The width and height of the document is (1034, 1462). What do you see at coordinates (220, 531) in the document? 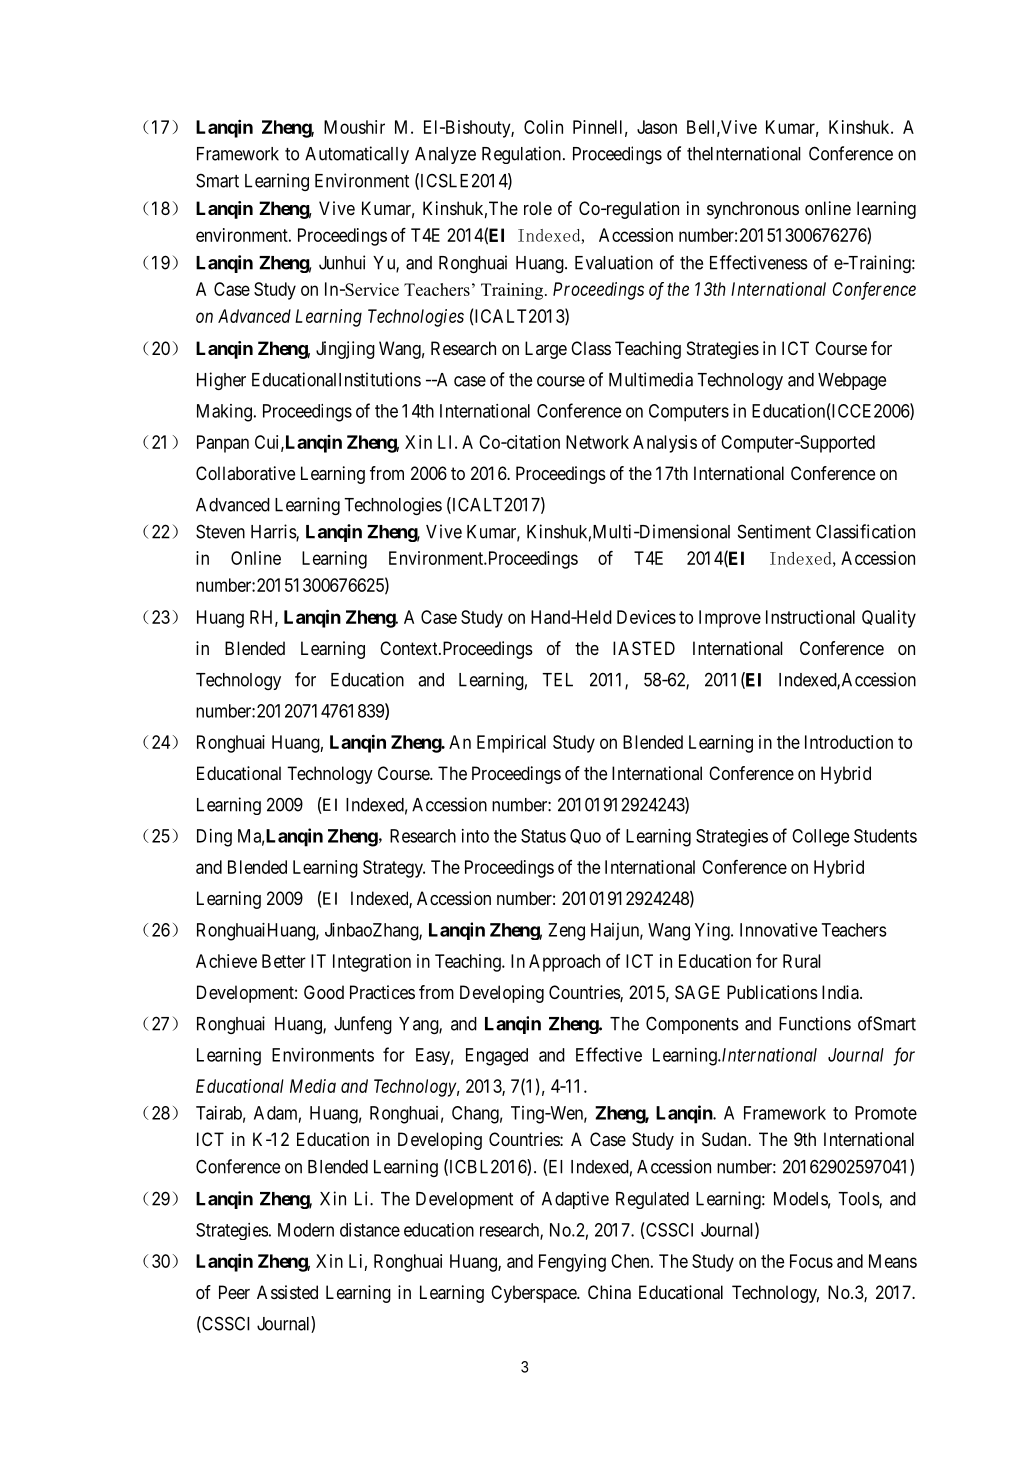
I see `Steven` at bounding box center [220, 531].
